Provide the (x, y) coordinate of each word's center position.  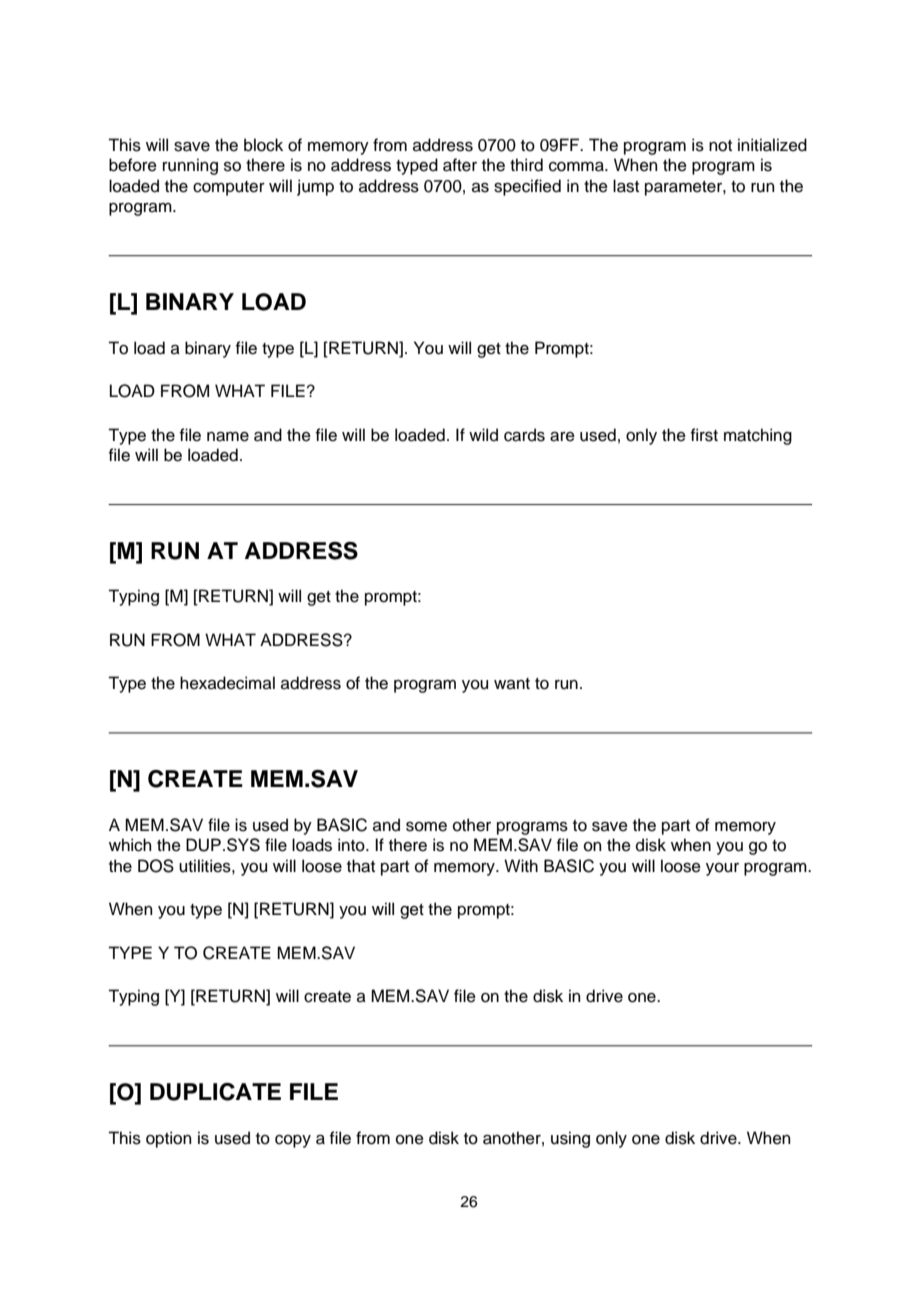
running (190, 166)
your (722, 869)
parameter (684, 188)
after (460, 165)
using (570, 1139)
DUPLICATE (215, 1092)
